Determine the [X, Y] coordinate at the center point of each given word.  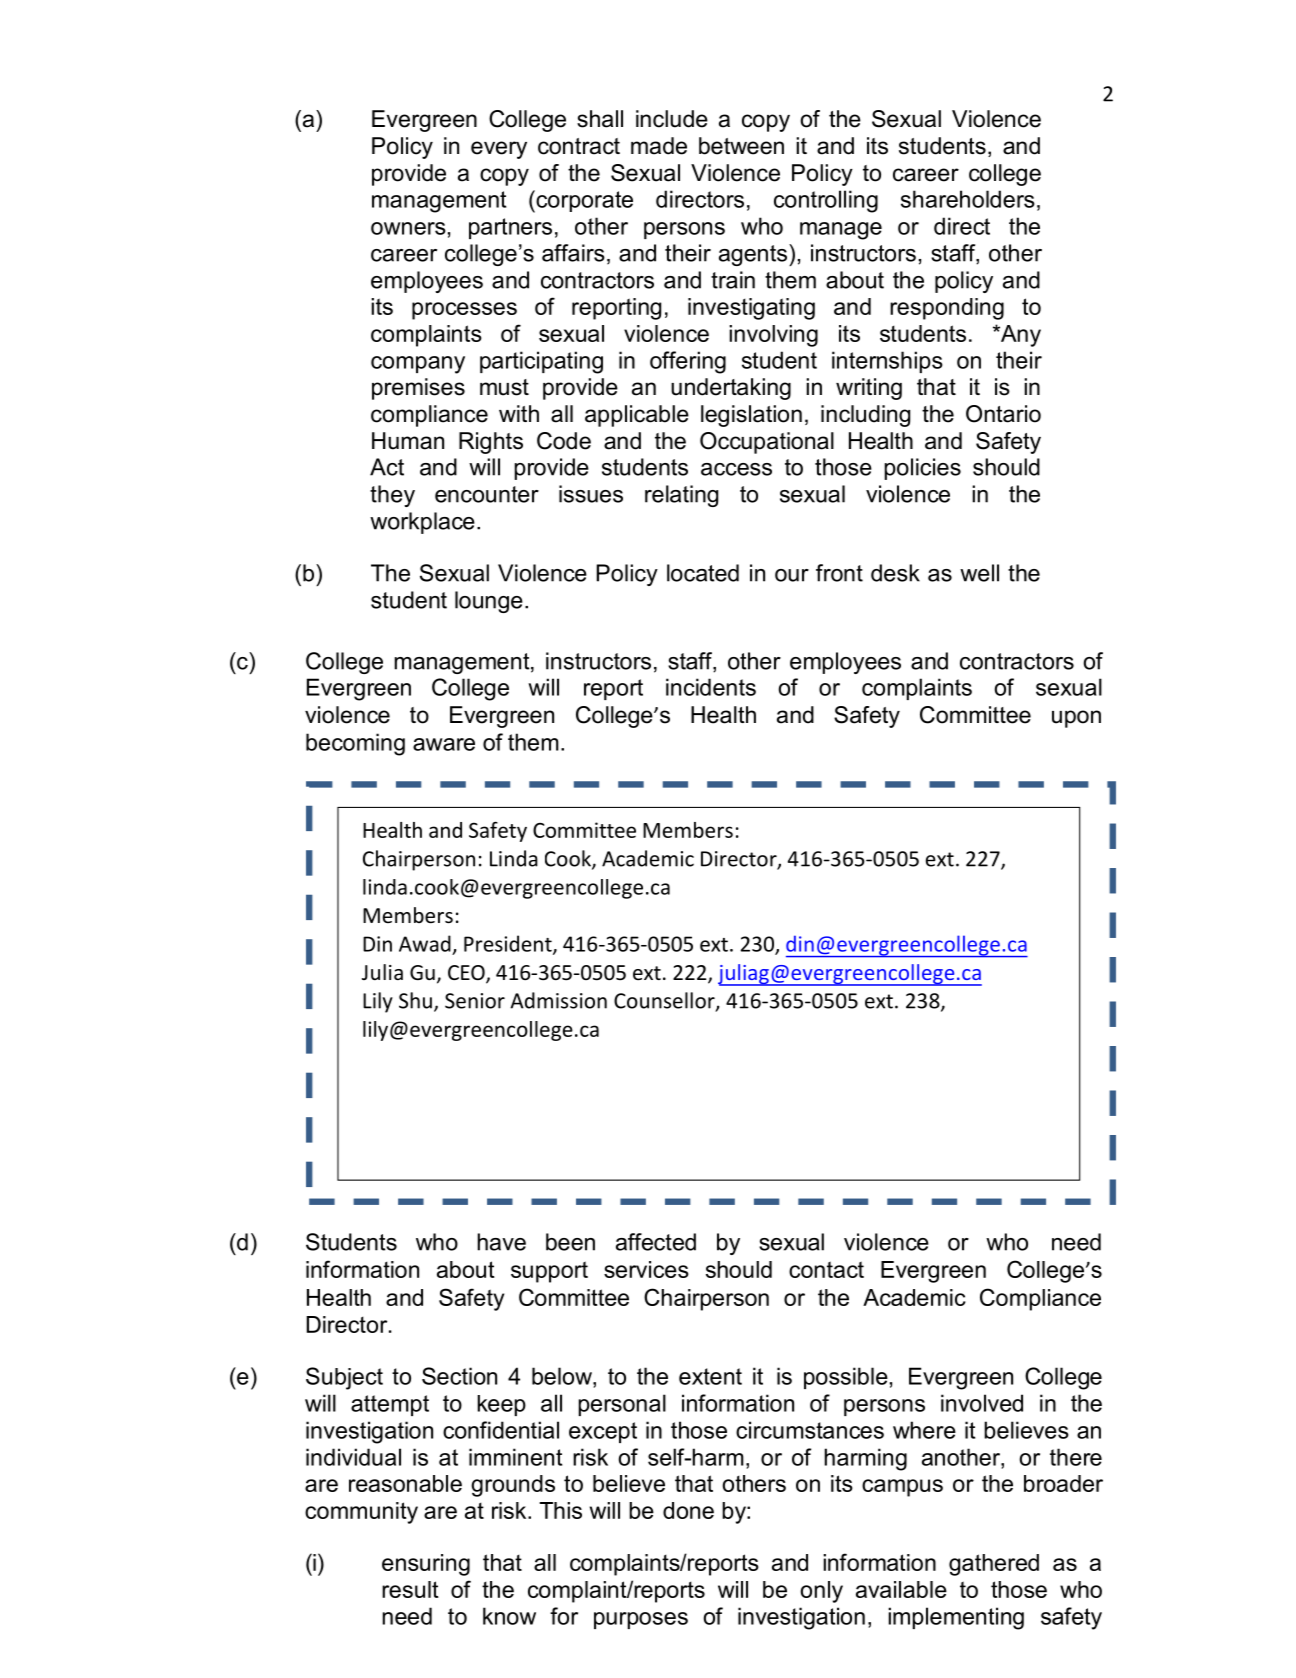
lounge [489, 602]
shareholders [968, 199]
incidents [711, 687]
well [979, 573]
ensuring [426, 1565]
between [741, 146]
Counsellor [665, 1001]
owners [408, 228]
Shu [415, 1000]
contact [826, 1269]
